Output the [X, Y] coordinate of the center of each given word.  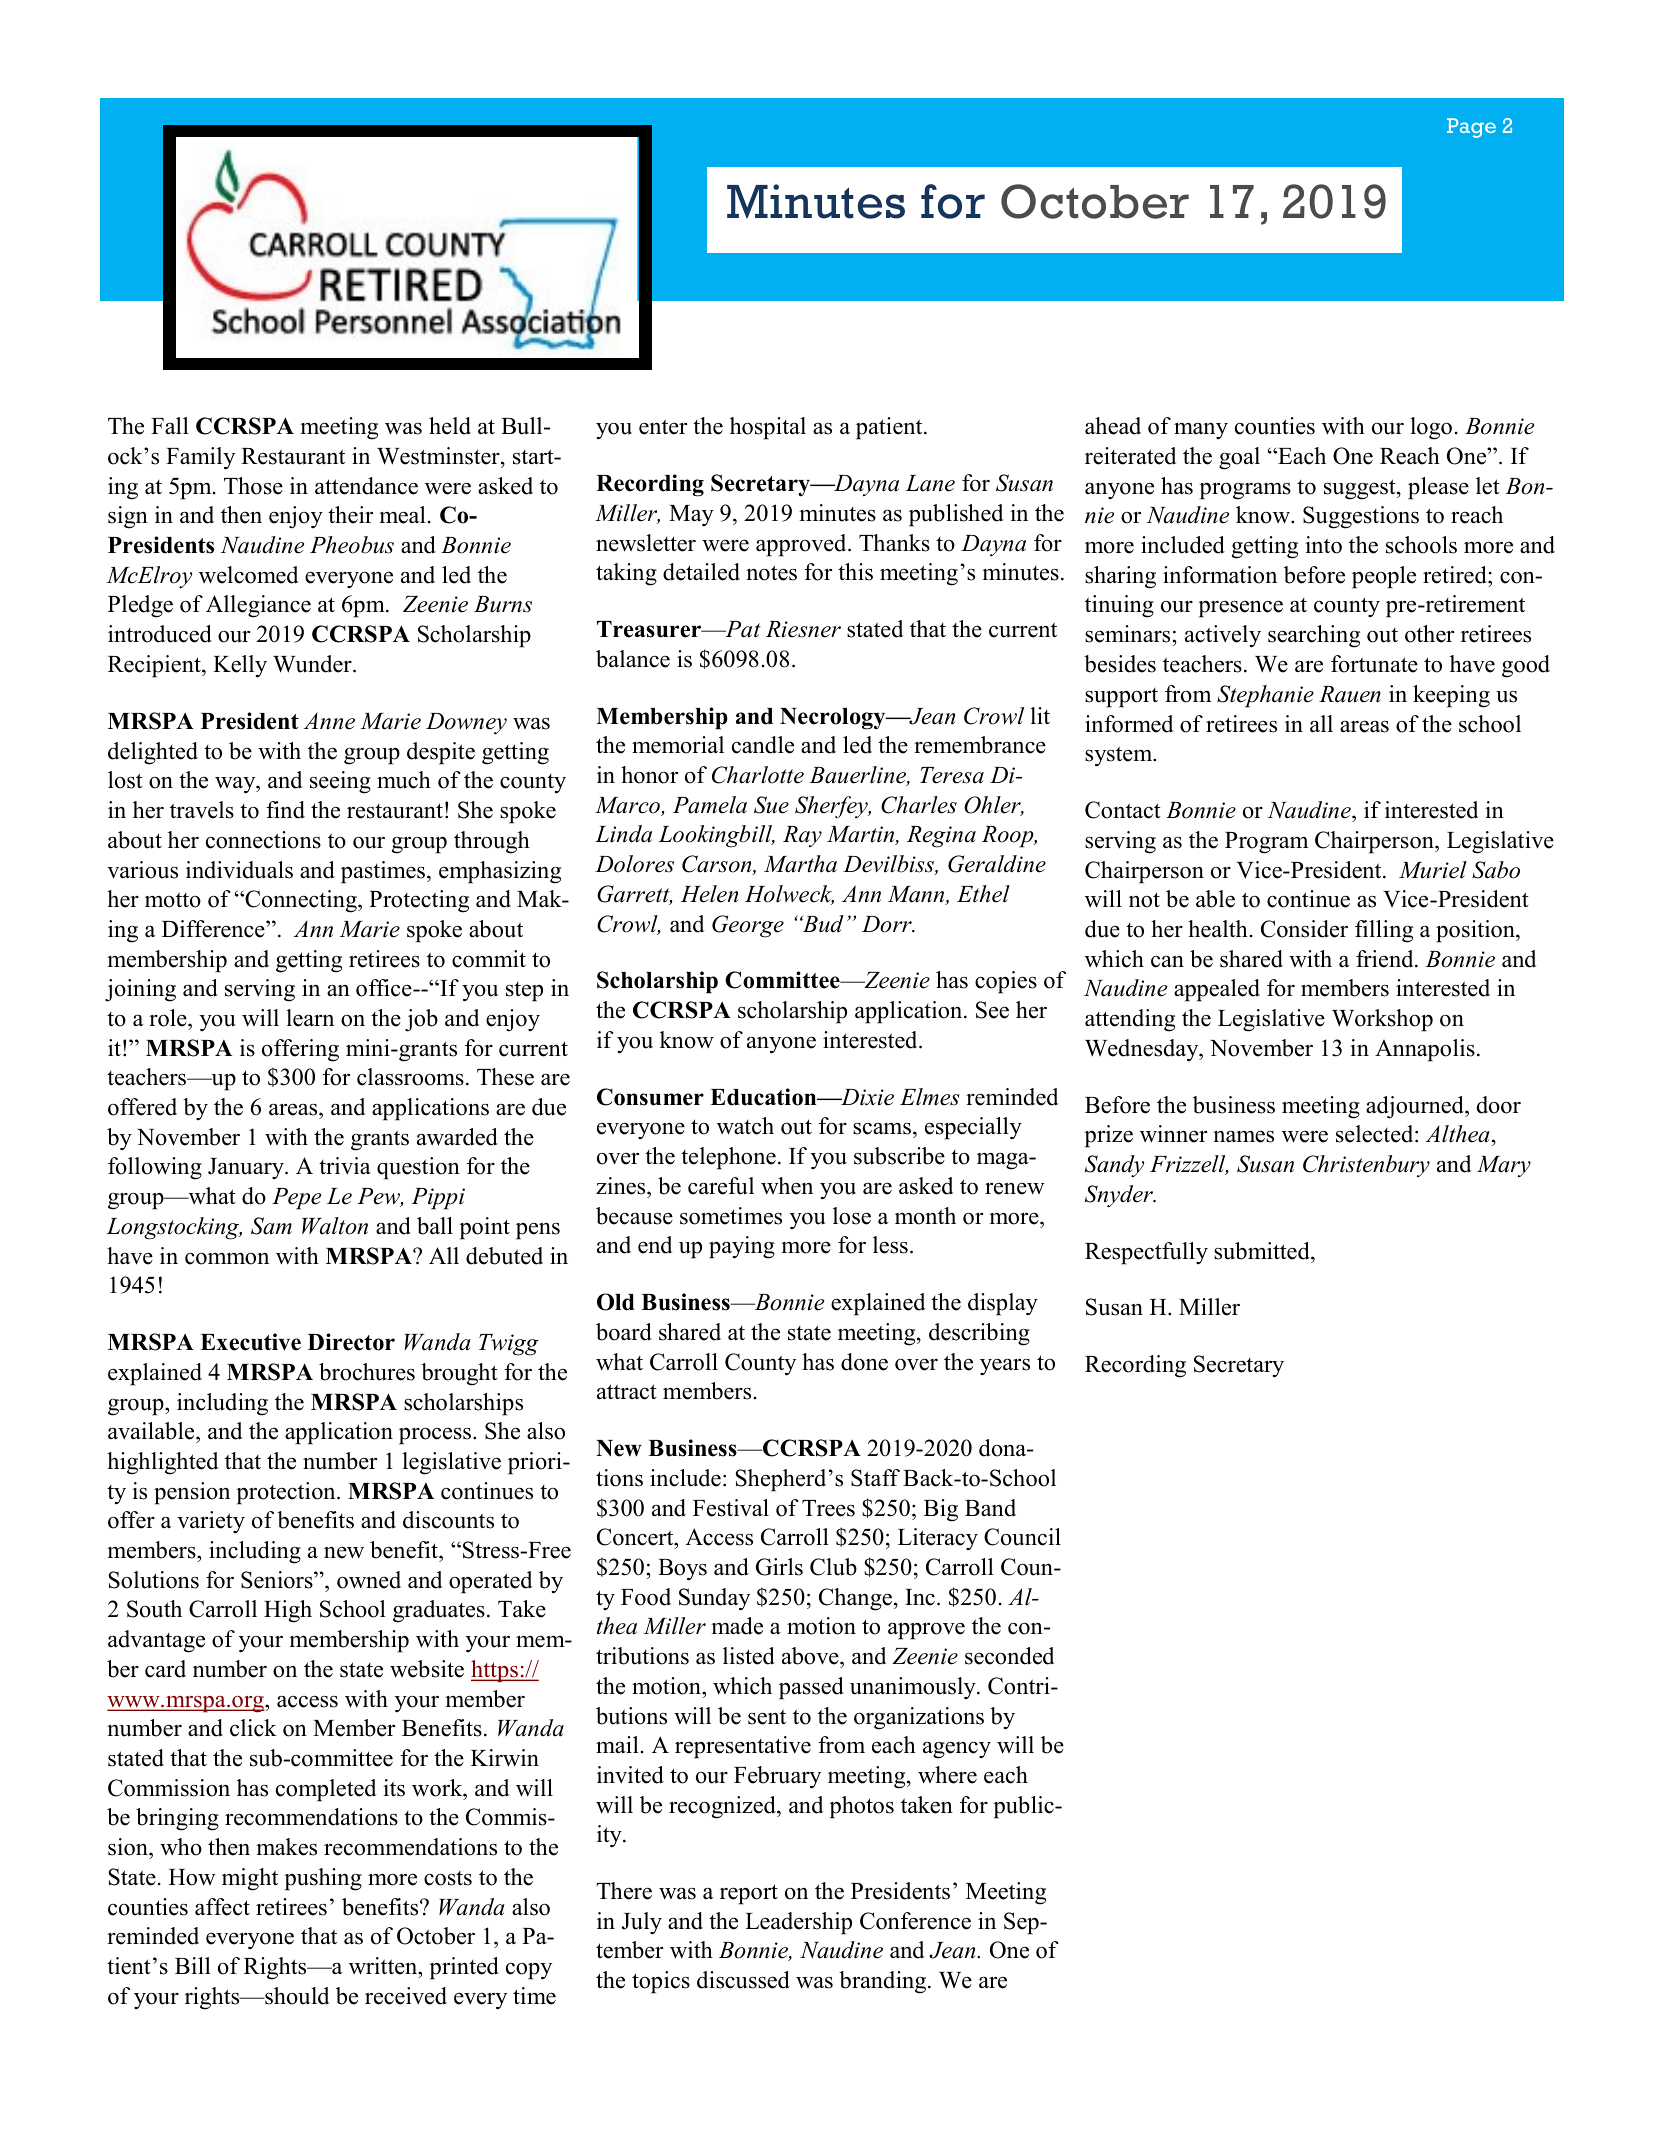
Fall [170, 425]
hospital [768, 428]
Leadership [798, 1923]
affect [222, 1907]
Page [1471, 128]
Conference [915, 1921]
